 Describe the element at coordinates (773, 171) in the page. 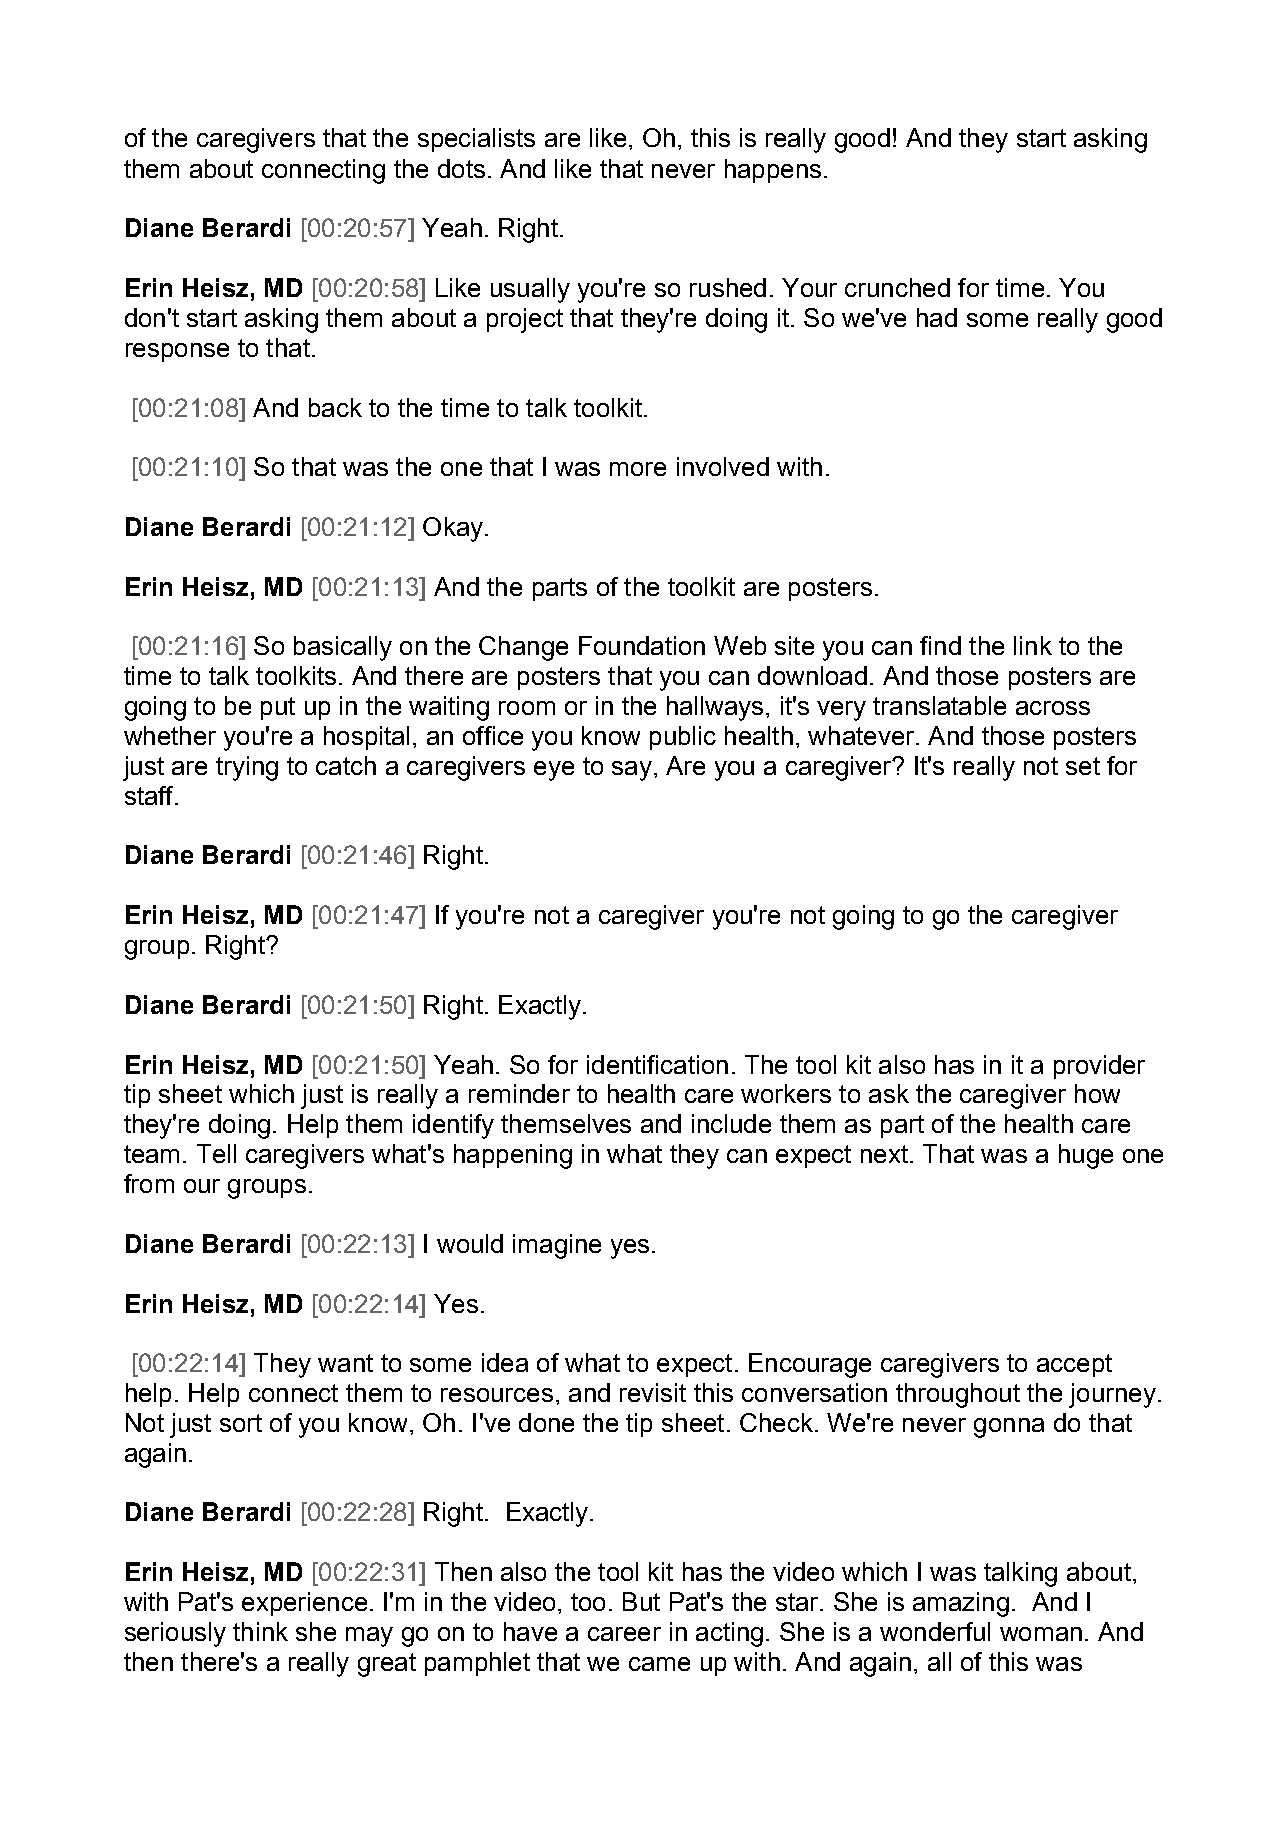

I see `happens` at that location.
